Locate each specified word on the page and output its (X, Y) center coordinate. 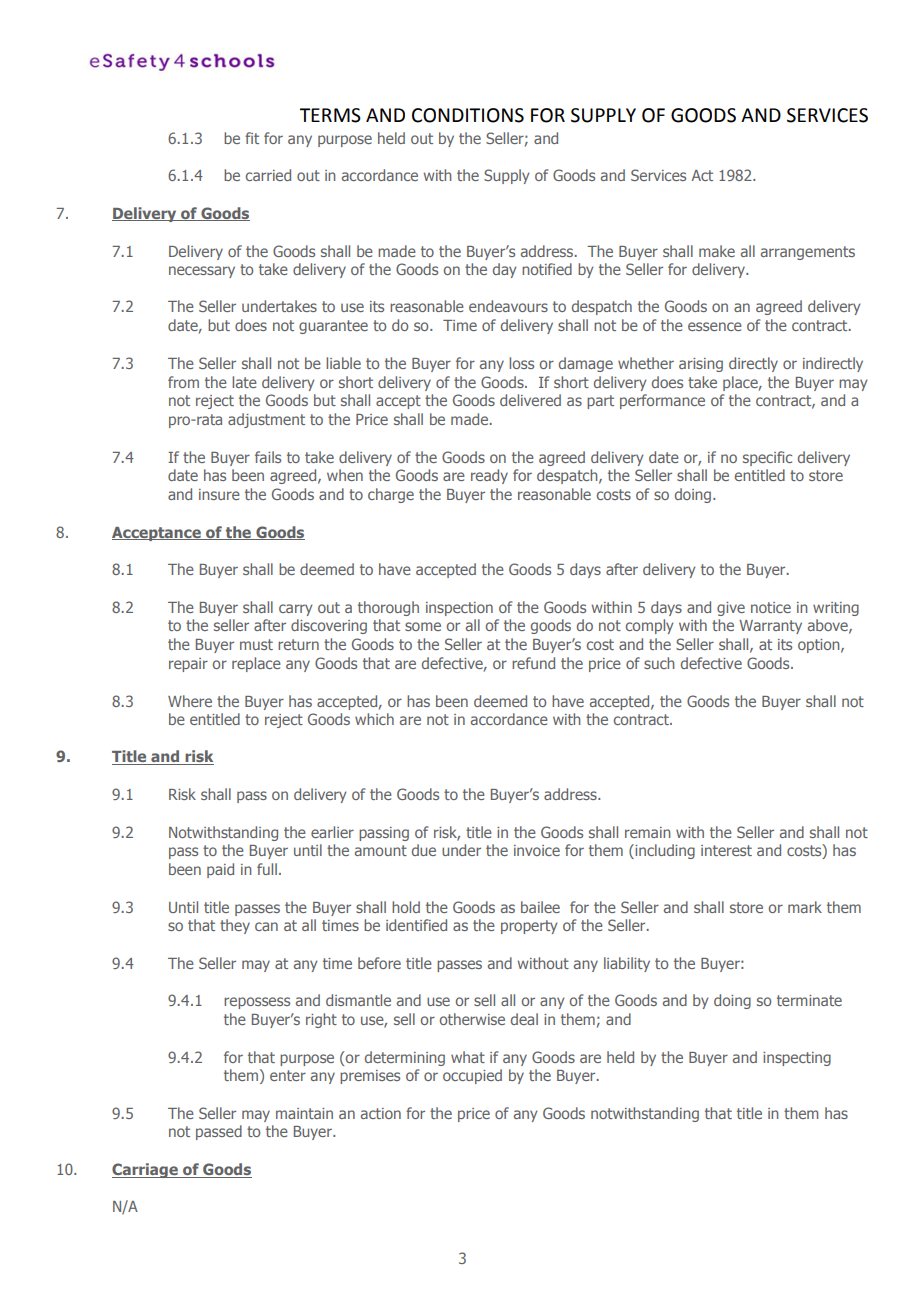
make (717, 251)
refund (533, 663)
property (529, 927)
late (244, 382)
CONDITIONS (468, 115)
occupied (472, 1076)
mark (805, 907)
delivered (530, 400)
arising (701, 365)
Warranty (770, 627)
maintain (304, 1113)
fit (252, 138)
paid (220, 870)
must (256, 644)
